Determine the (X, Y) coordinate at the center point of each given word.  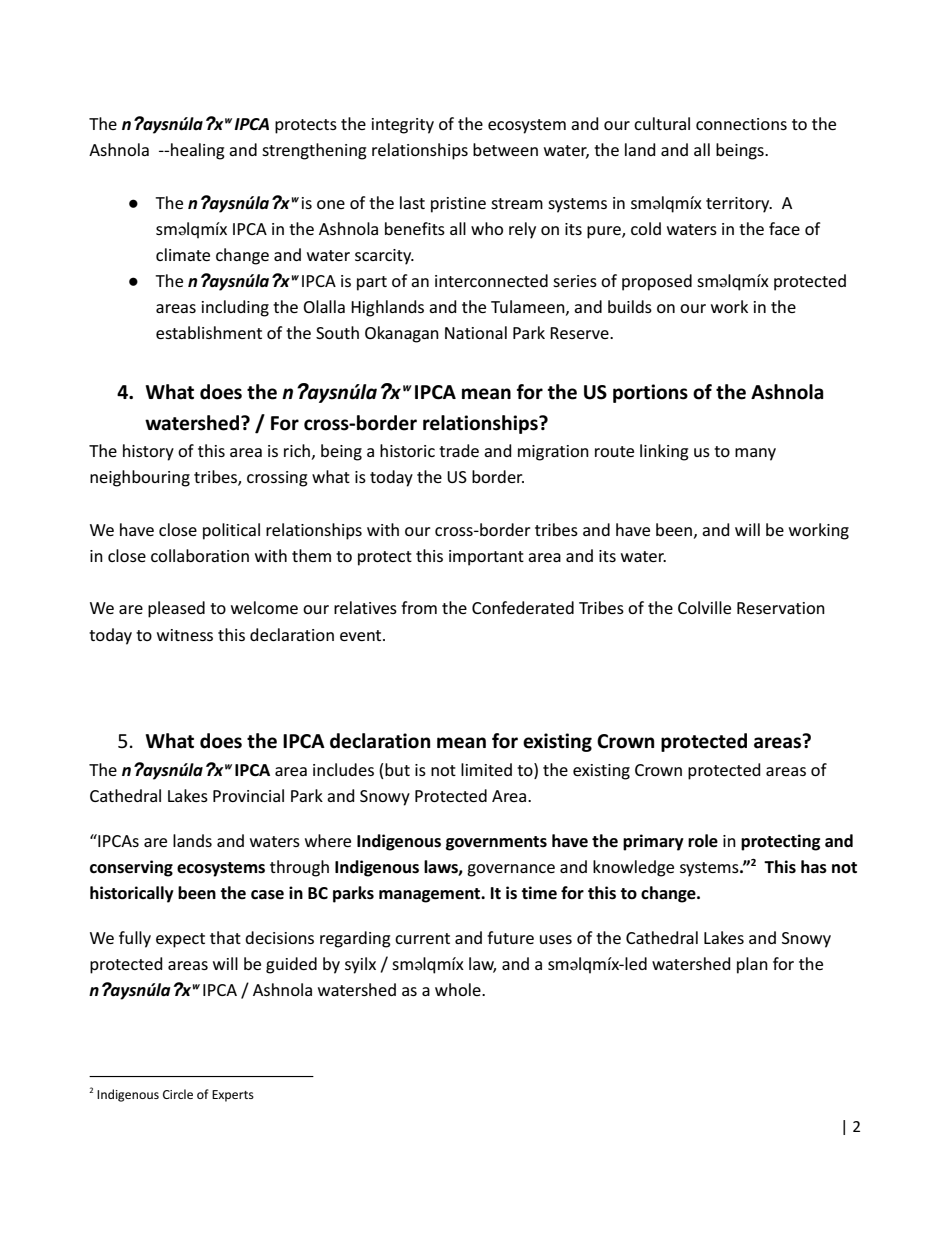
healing (198, 151)
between (505, 149)
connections (741, 124)
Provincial (248, 795)
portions (650, 393)
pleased (176, 609)
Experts (233, 1096)
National (476, 332)
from (419, 607)
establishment (209, 332)
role (703, 841)
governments (496, 843)
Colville (704, 607)
